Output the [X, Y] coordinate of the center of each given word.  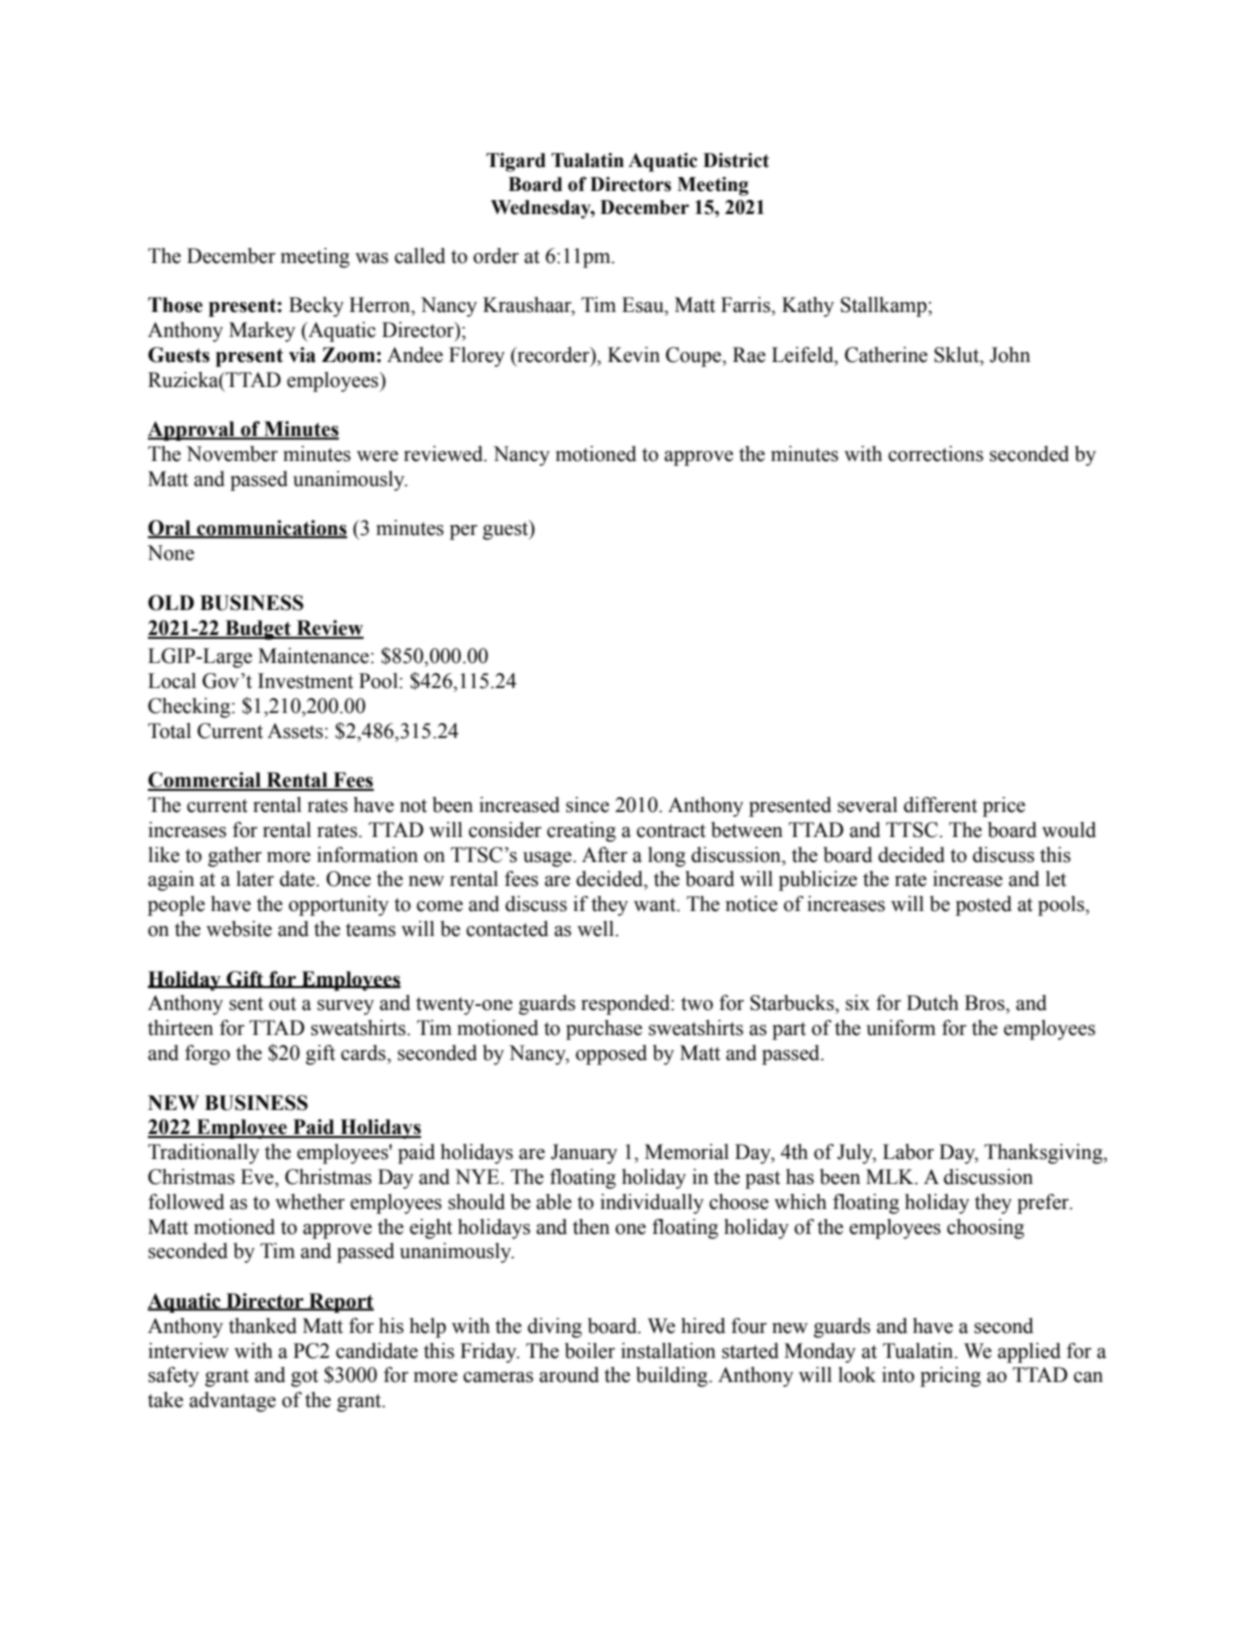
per [464, 532]
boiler [590, 1351]
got [304, 1378]
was [371, 258]
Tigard [516, 162]
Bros [986, 1003]
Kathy [808, 307]
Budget [258, 630]
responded [626, 1005]
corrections [935, 454]
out [282, 1004]
